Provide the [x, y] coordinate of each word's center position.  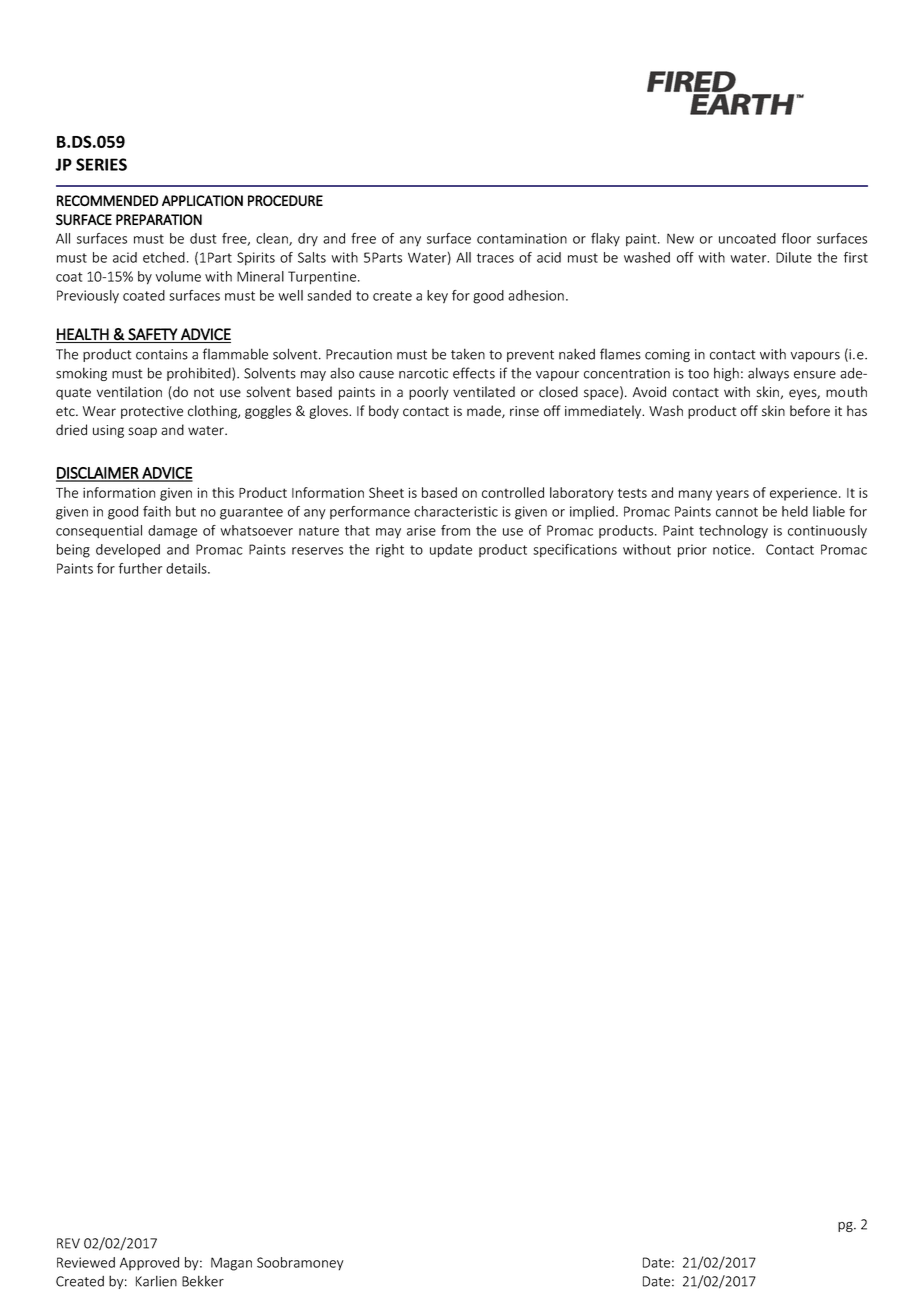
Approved [149, 1264]
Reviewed [86, 1262]
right [390, 551]
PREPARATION [159, 220]
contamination [522, 238]
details [187, 568]
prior [692, 551]
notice [733, 549]
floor [796, 238]
